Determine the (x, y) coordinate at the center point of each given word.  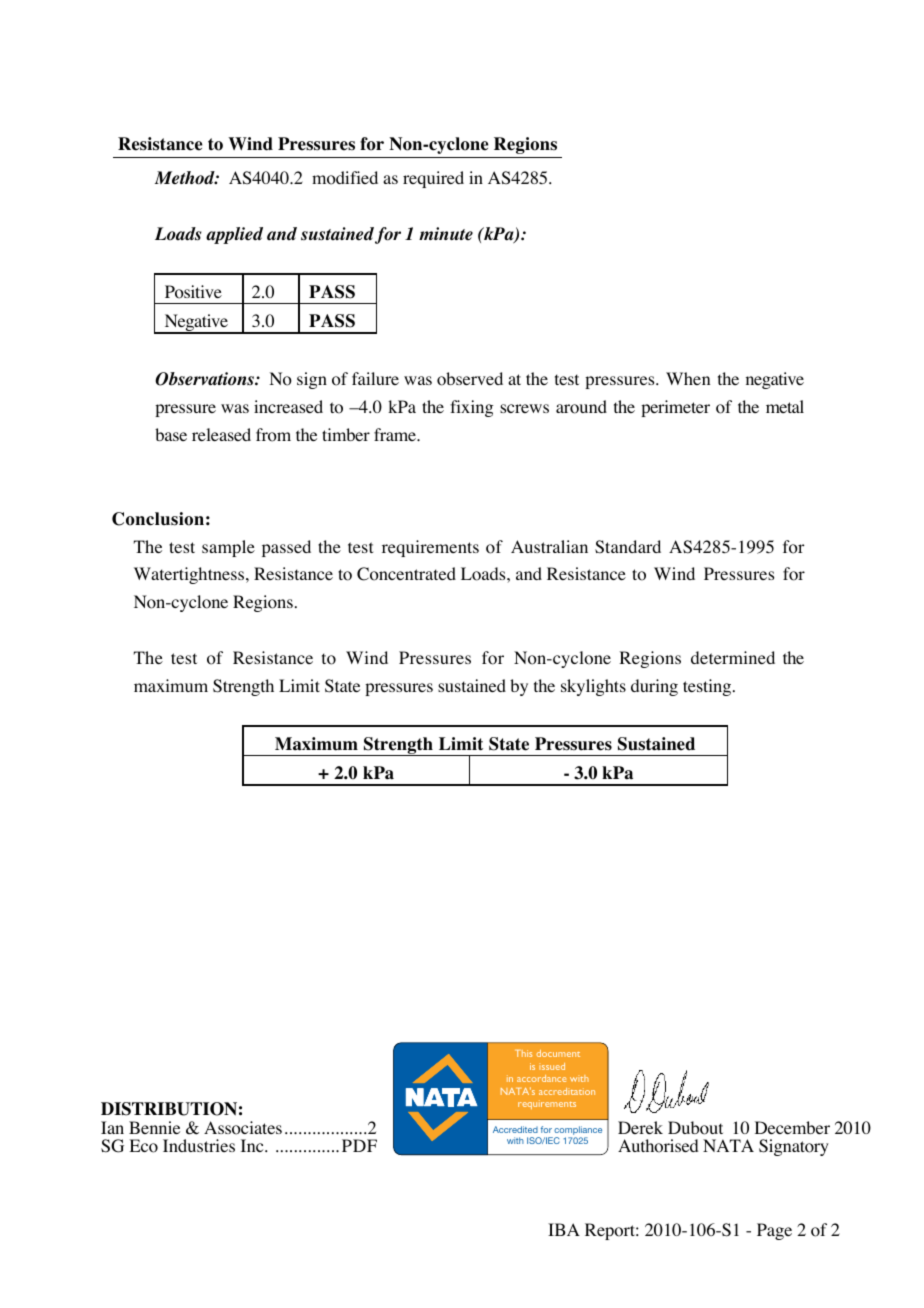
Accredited (515, 1129)
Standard (628, 547)
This (523, 1053)
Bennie (154, 1127)
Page (774, 1231)
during (654, 687)
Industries (199, 1145)
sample (228, 548)
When (688, 378)
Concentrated (406, 574)
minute (446, 233)
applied (234, 235)
